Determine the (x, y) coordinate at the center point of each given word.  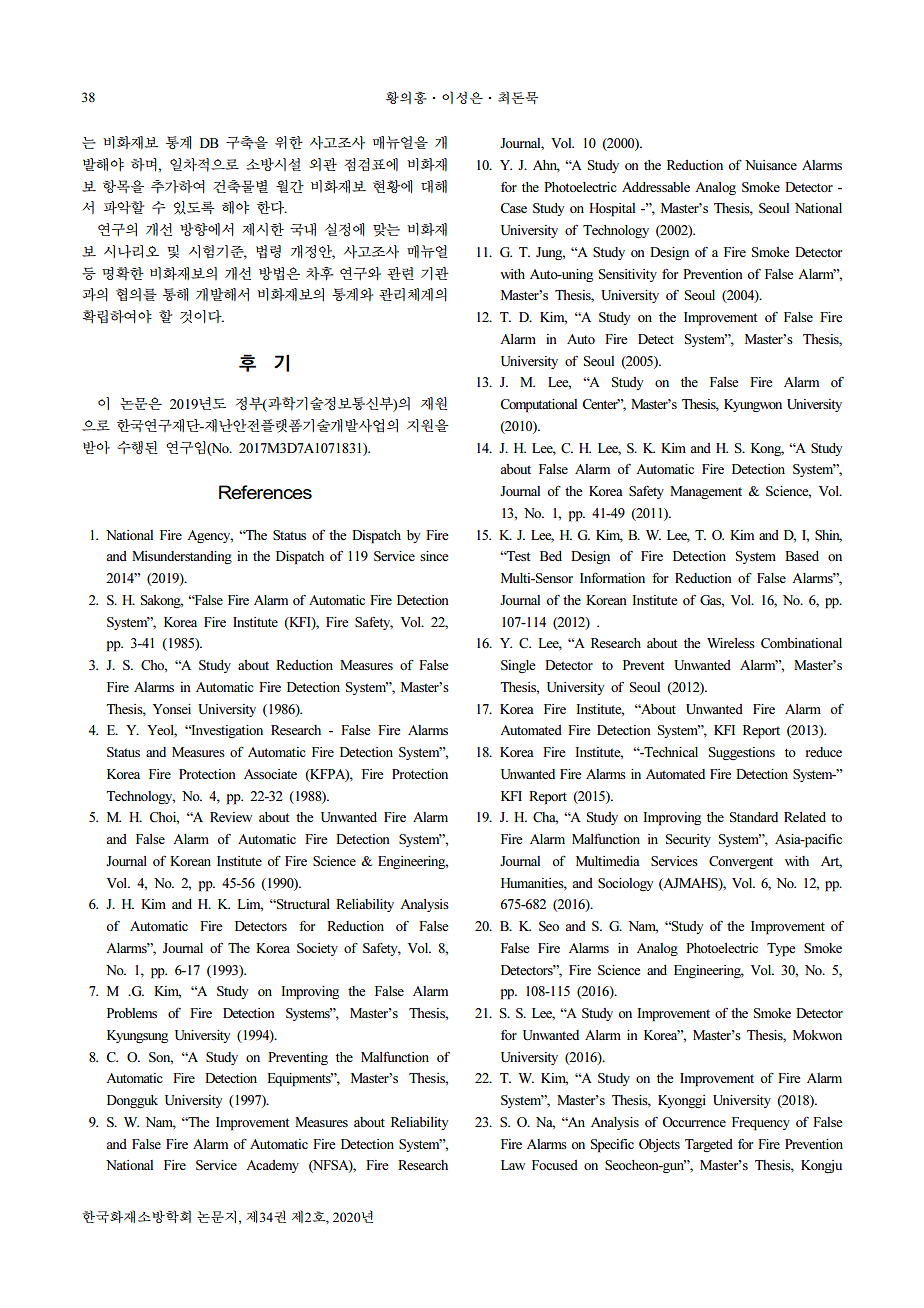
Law (513, 1165)
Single (518, 666)
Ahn (546, 166)
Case (513, 208)
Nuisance (771, 165)
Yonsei (172, 709)
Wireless (731, 643)
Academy (272, 1166)
